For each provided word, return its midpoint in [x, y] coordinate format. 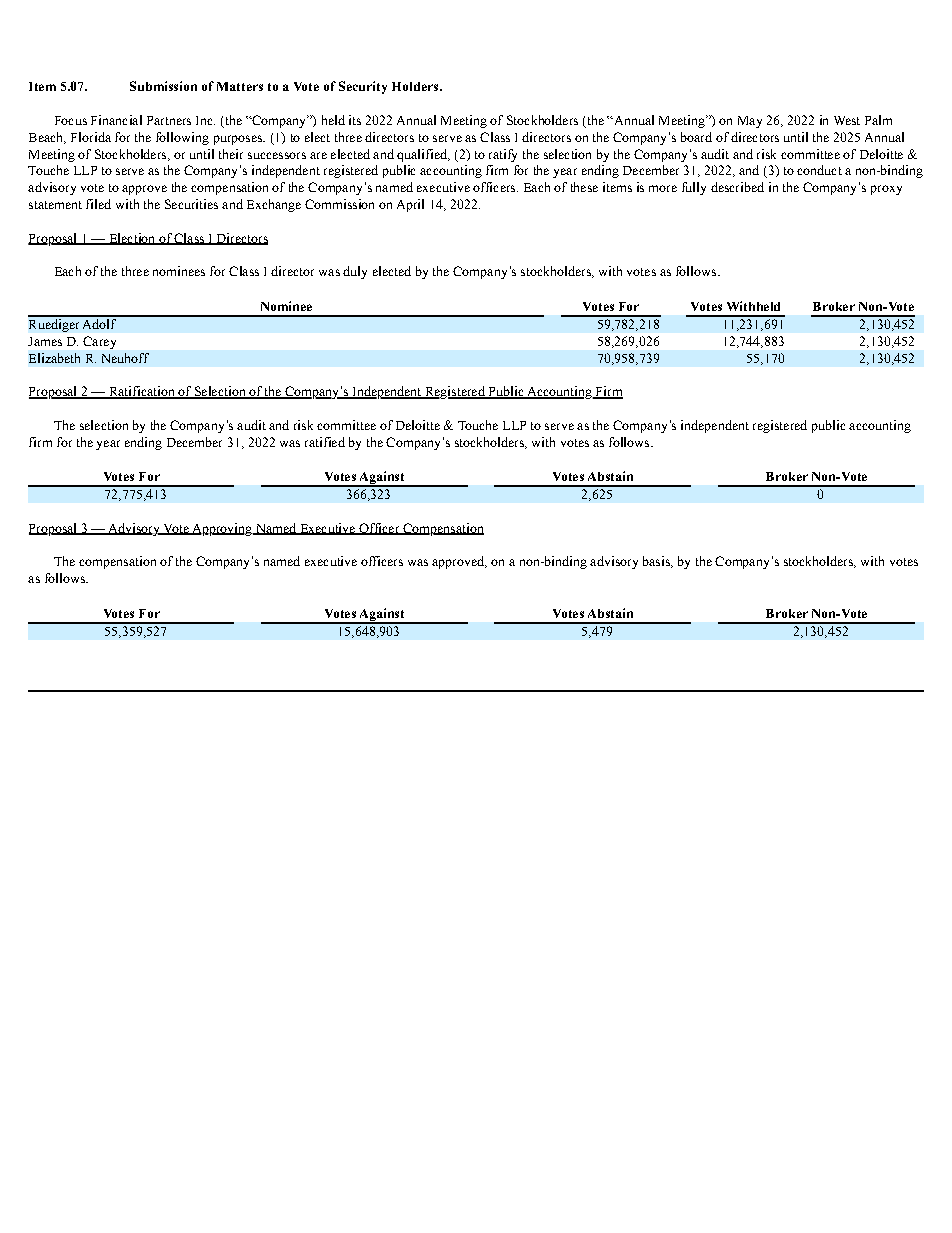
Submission [163, 86]
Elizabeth [54, 358]
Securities [191, 204]
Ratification [142, 392]
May [750, 122]
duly [355, 272]
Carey [99, 342]
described [737, 187]
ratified [325, 442]
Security [363, 87]
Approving [222, 529]
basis [657, 562]
